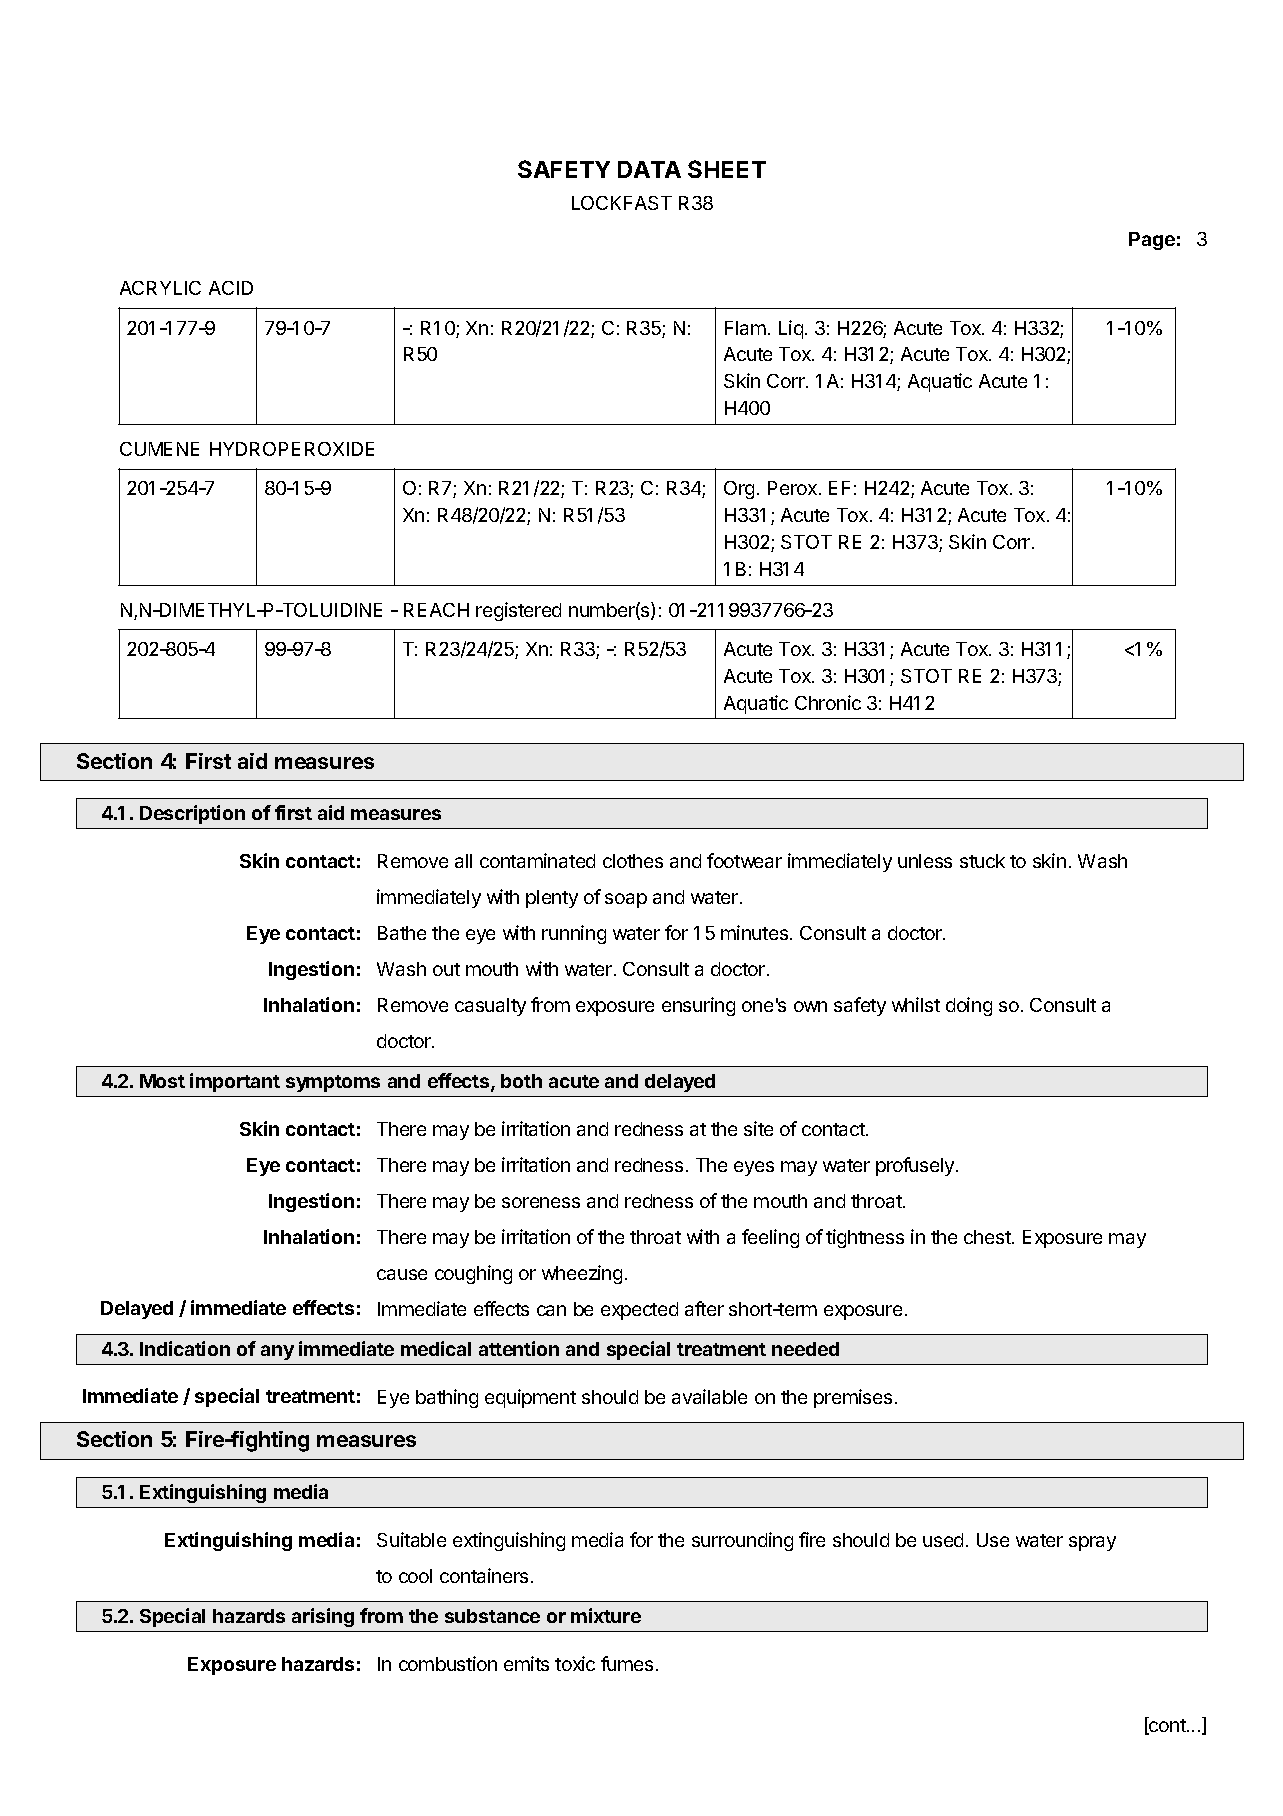 This image has height=1816, width=1283. I want to click on stuck, so click(982, 861).
